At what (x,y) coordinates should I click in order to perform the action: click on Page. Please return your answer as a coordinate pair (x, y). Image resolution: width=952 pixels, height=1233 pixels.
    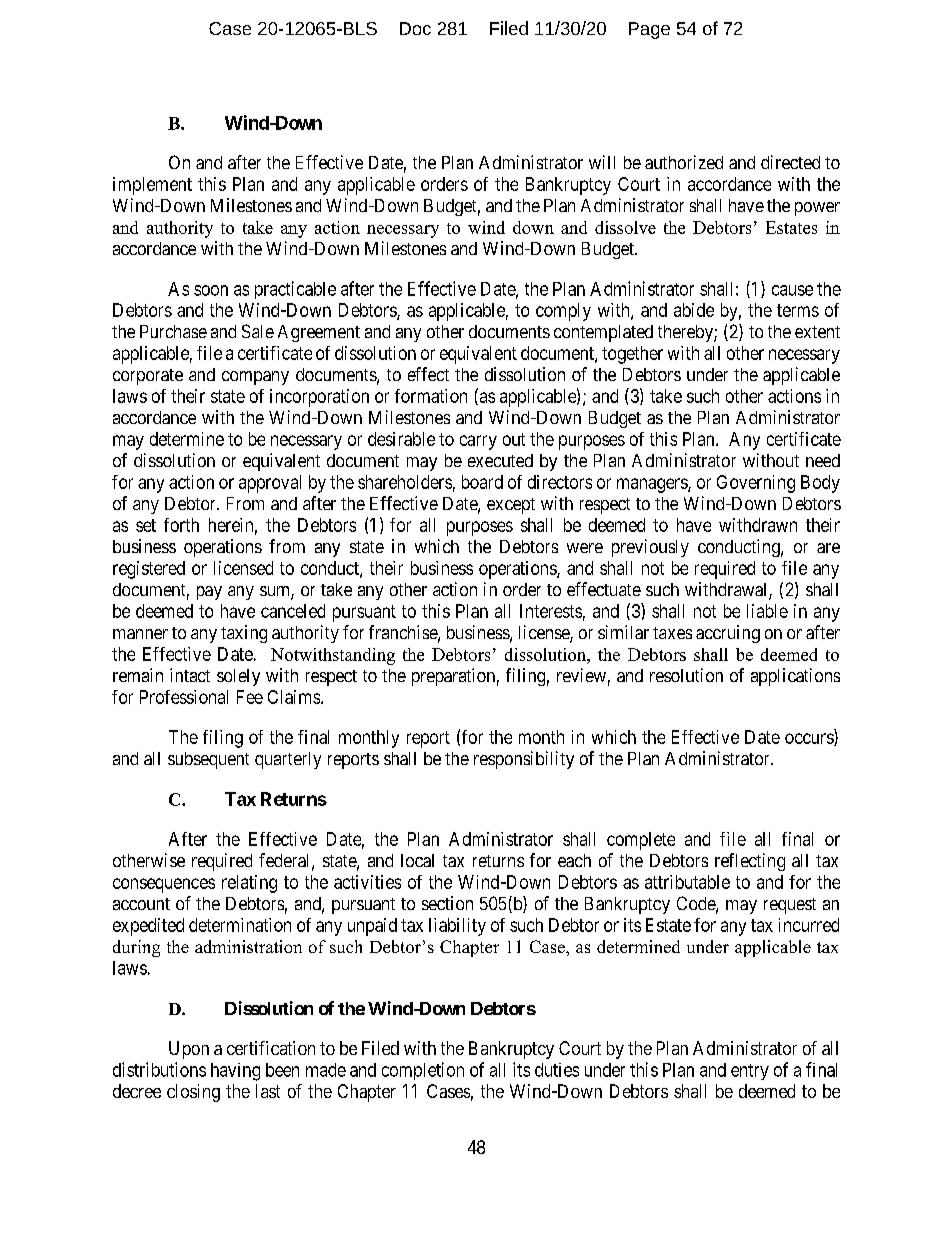
    Looking at the image, I should click on (649, 30).
